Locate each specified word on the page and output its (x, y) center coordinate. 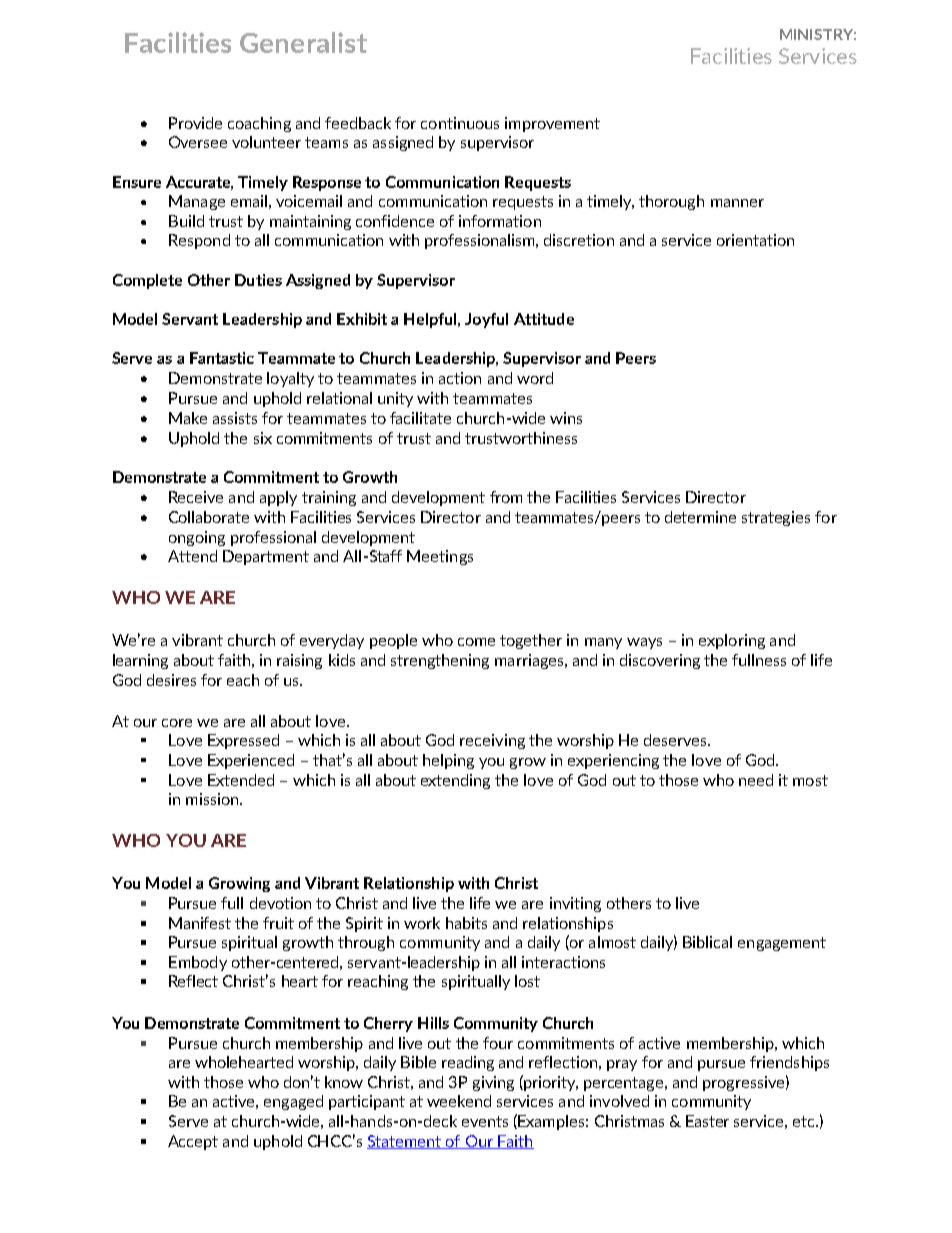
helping (448, 761)
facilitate (420, 418)
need (756, 780)
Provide (195, 123)
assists (235, 418)
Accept (193, 1142)
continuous (460, 123)
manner (737, 203)
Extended (241, 780)
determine (700, 517)
